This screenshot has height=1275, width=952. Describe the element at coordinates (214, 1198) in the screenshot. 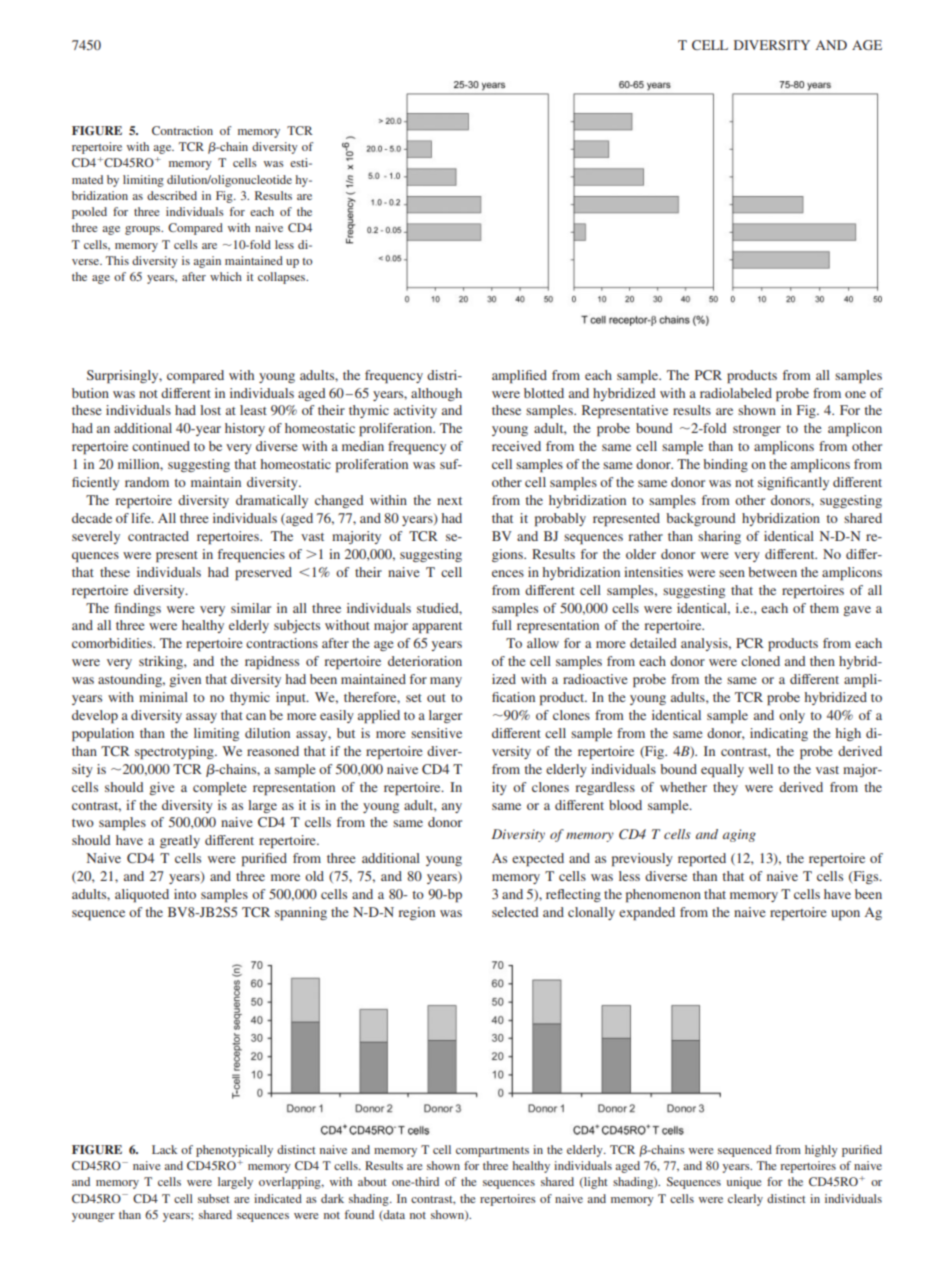

I see `subset` at that location.
